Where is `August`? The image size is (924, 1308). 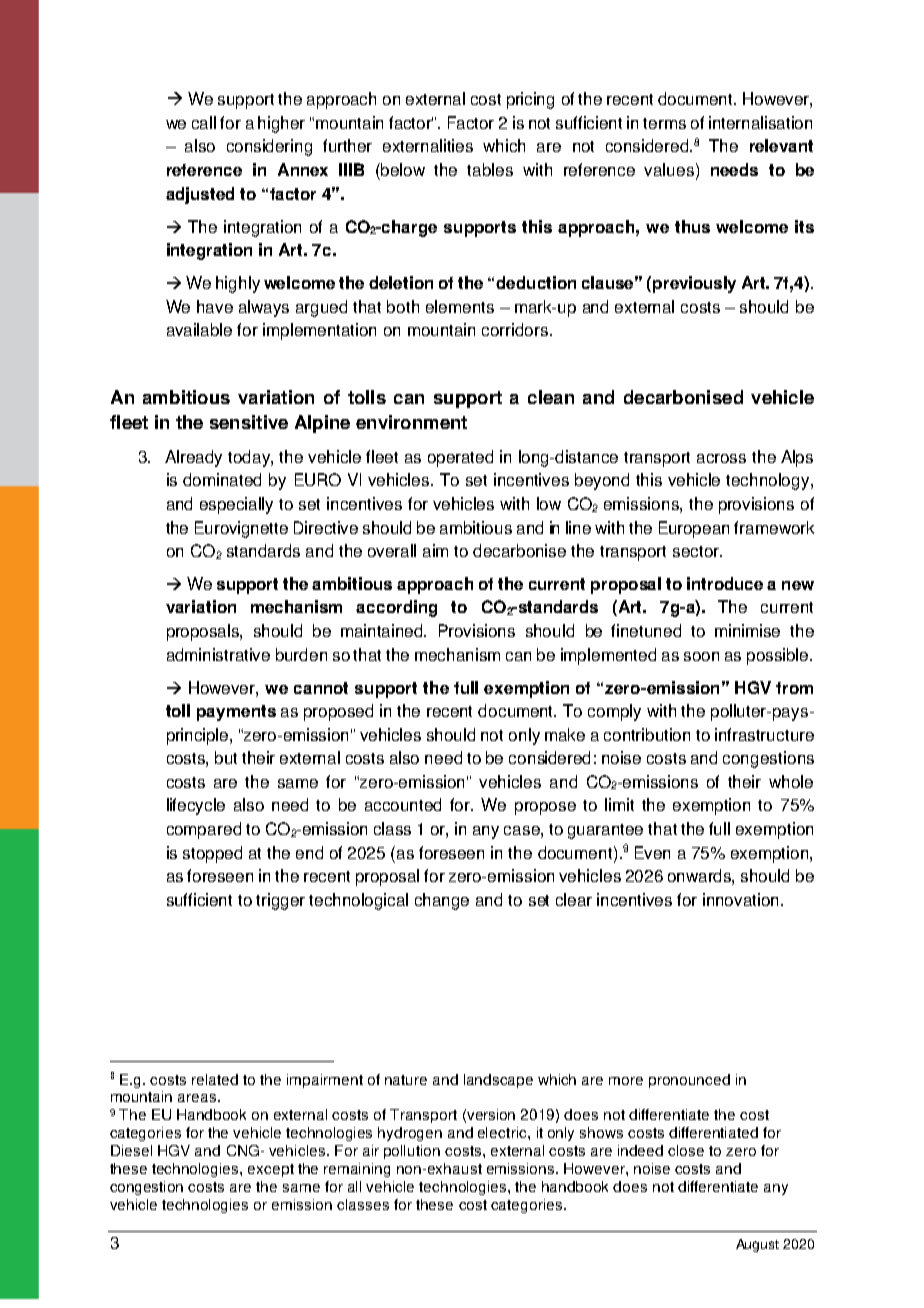
August is located at coordinates (757, 1245).
